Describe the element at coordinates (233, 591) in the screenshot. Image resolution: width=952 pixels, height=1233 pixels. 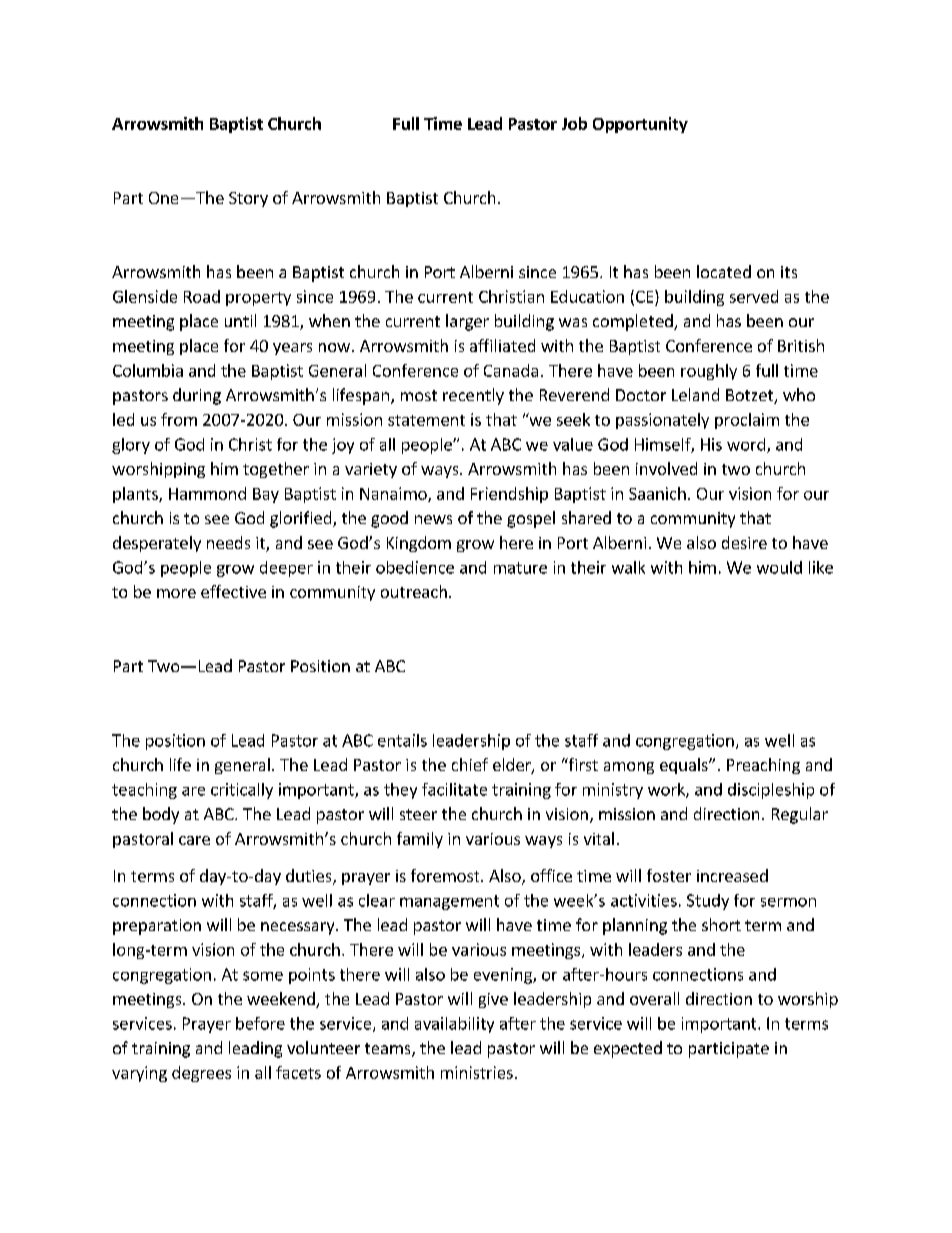
I see `effective` at that location.
